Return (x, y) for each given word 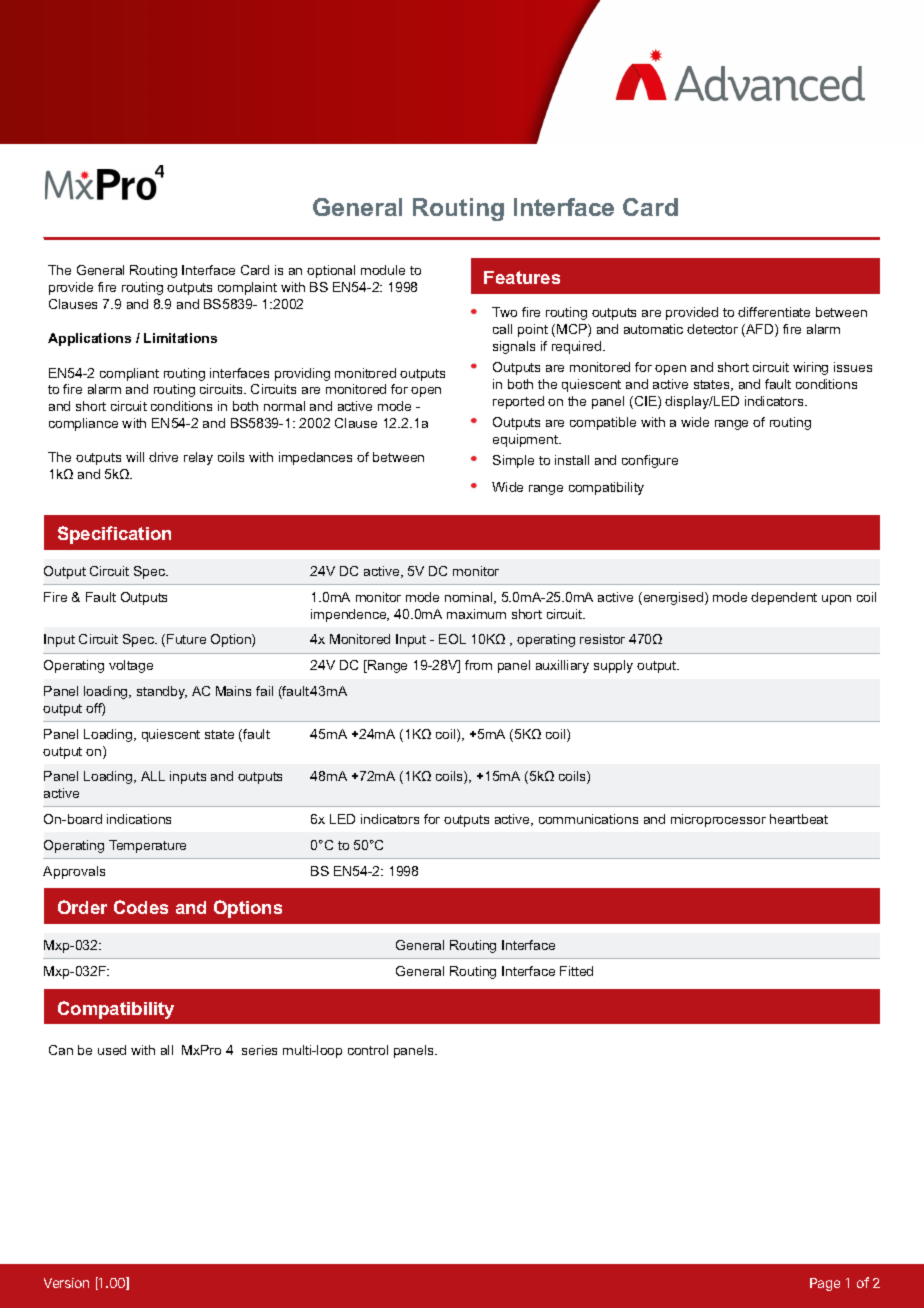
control (368, 1050)
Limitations (180, 338)
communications (588, 819)
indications (139, 819)
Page (825, 1284)
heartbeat (799, 819)
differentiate (774, 312)
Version (66, 1283)
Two (504, 312)
